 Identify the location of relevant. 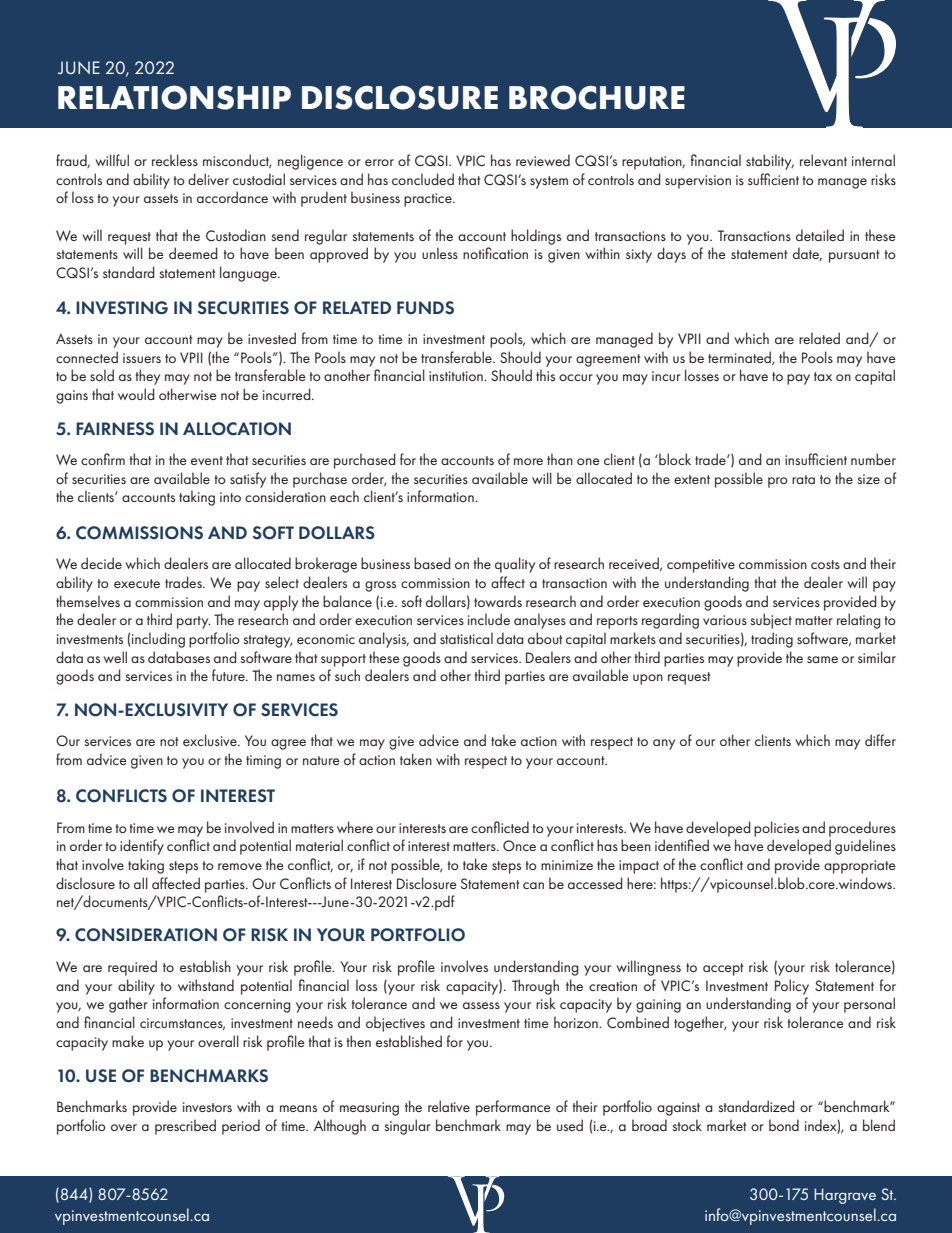
(823, 160).
